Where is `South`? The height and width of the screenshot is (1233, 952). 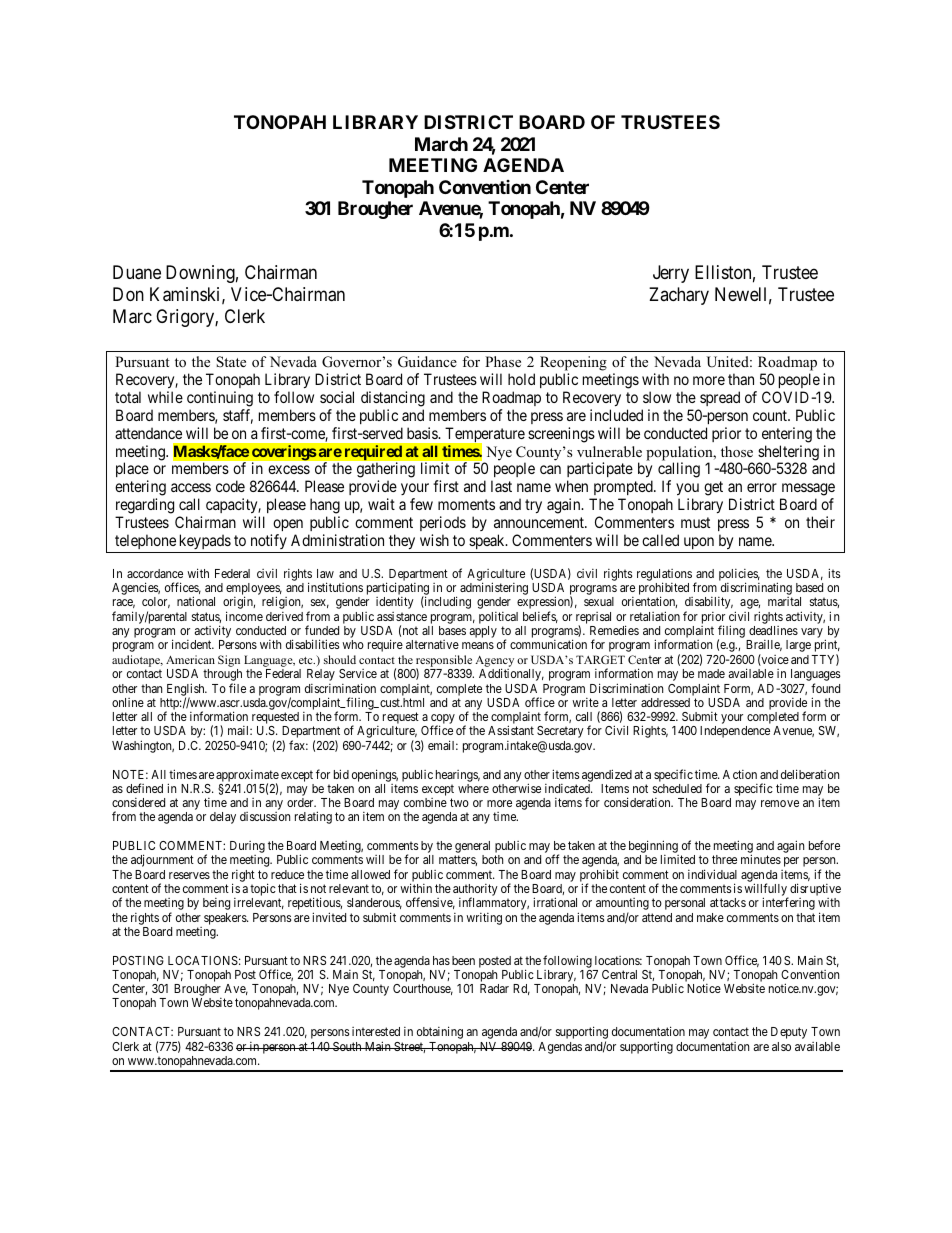
South is located at coordinates (347, 1046).
